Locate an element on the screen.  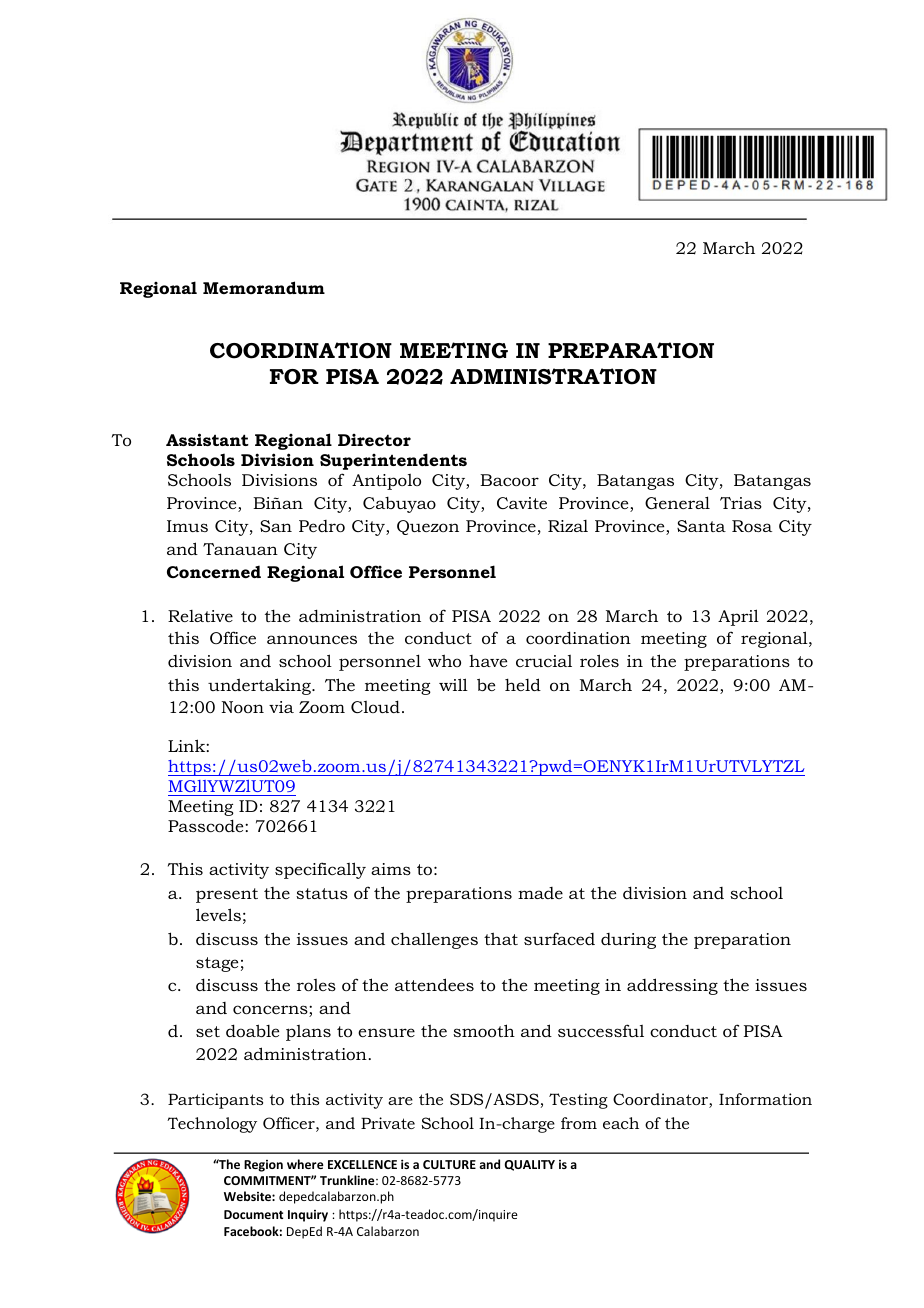
present is located at coordinates (227, 895).
